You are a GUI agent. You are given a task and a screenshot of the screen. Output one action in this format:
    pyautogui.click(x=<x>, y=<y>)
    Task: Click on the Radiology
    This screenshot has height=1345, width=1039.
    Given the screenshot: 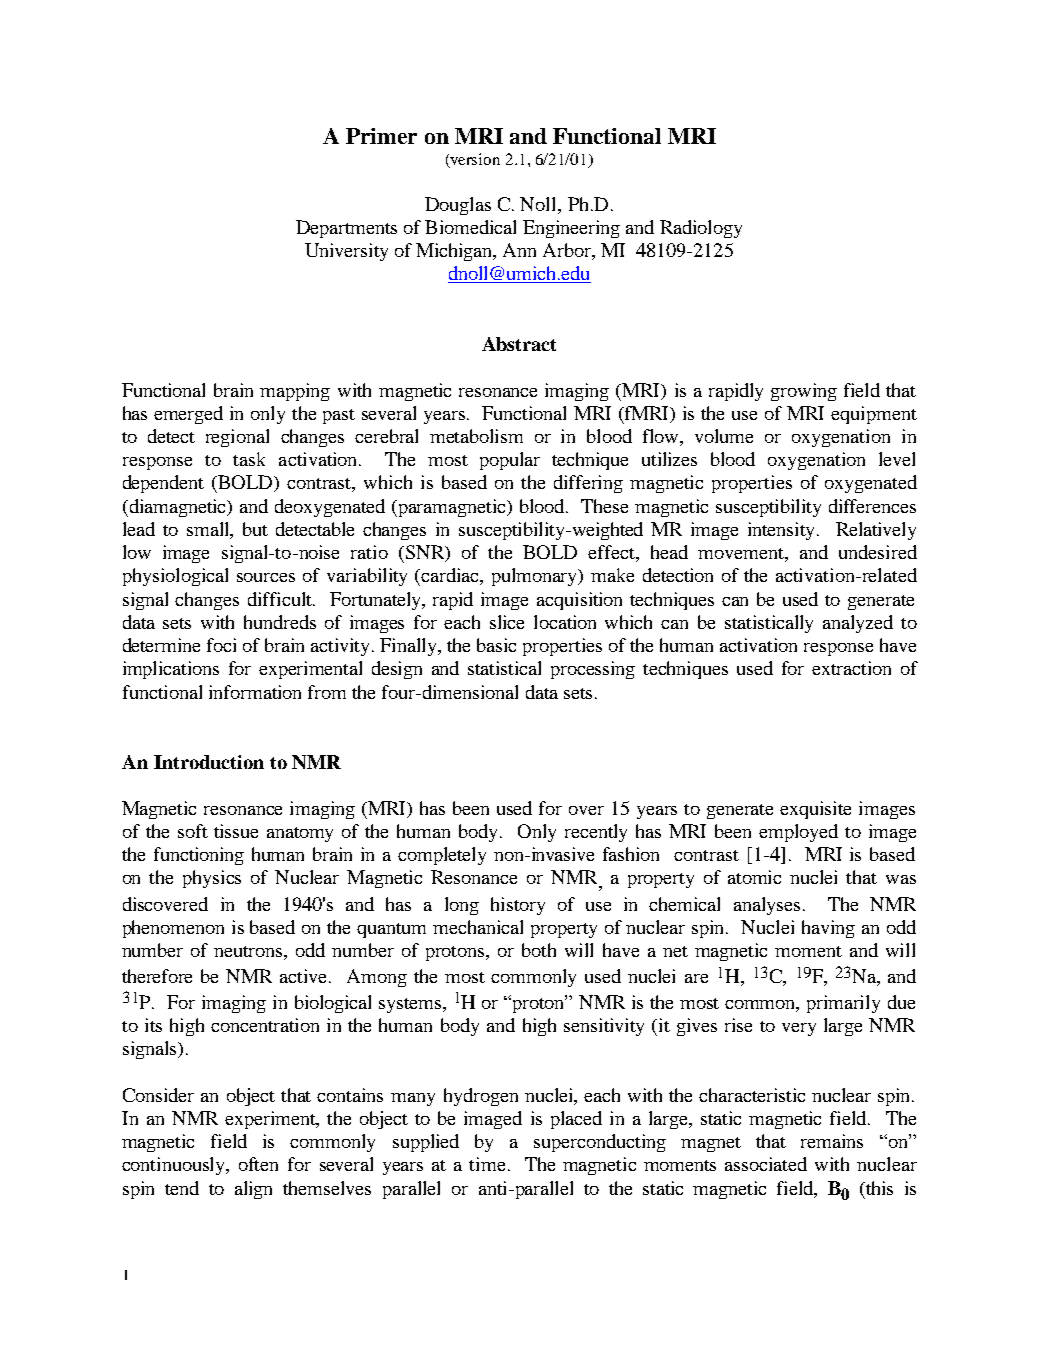 What is the action you would take?
    pyautogui.click(x=701, y=229)
